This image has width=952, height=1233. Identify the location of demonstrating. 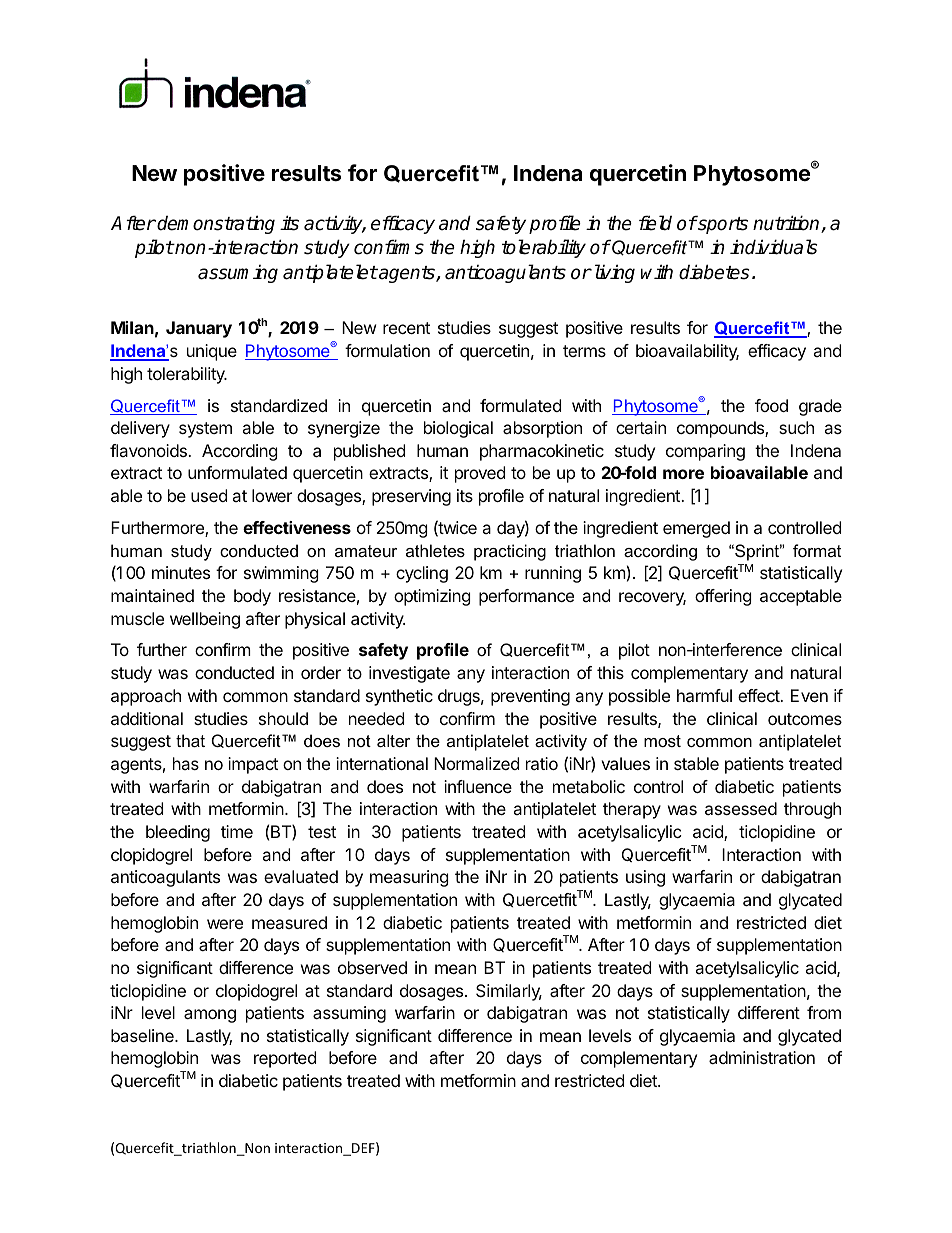
(216, 224).
